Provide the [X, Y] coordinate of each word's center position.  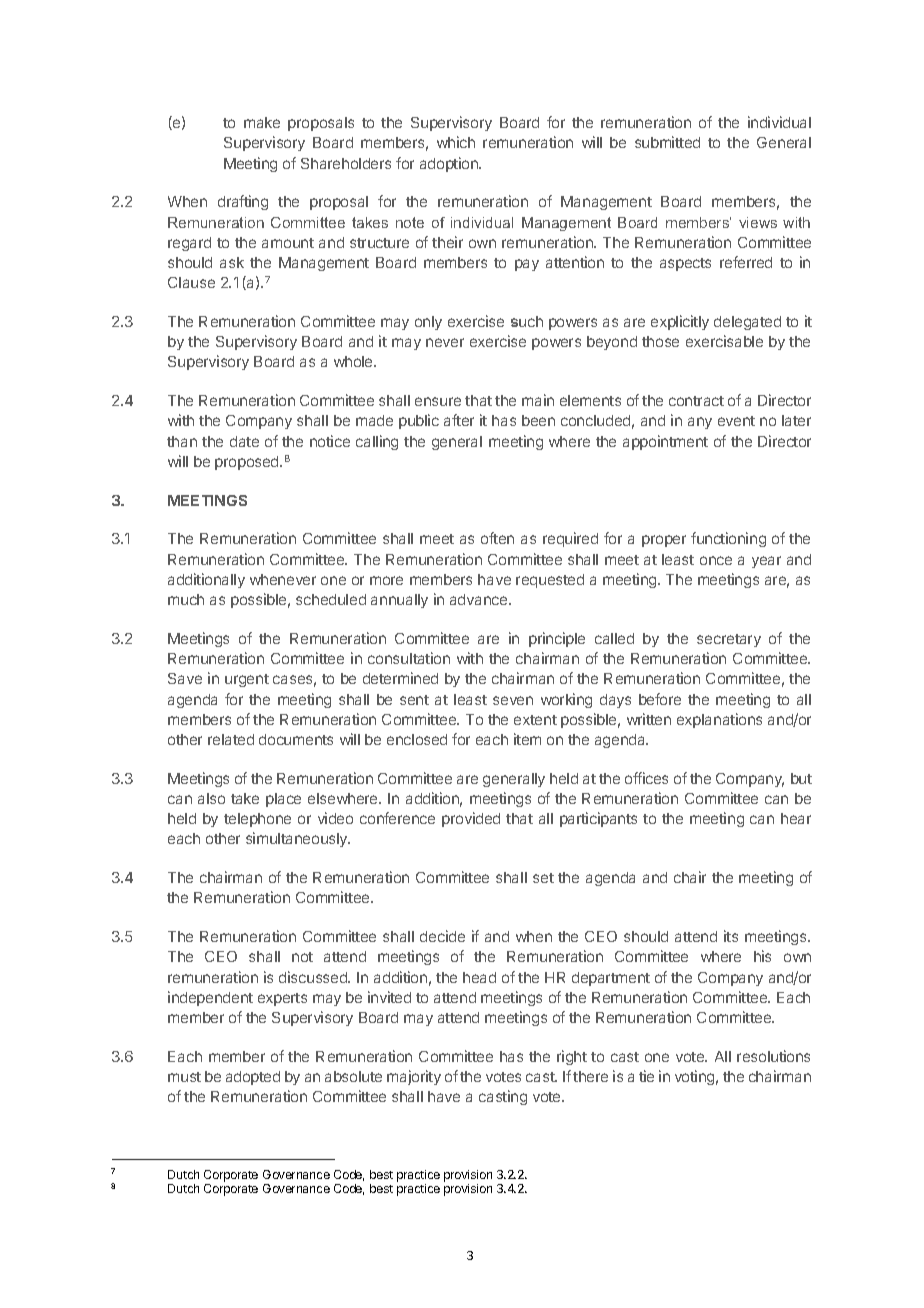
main [538, 400]
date [244, 441]
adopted [253, 1078]
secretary [729, 640]
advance [480, 599]
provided [471, 819]
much [186, 599]
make [262, 122]
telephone [257, 820]
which [456, 142]
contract [696, 401]
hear [796, 818]
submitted [667, 142]
